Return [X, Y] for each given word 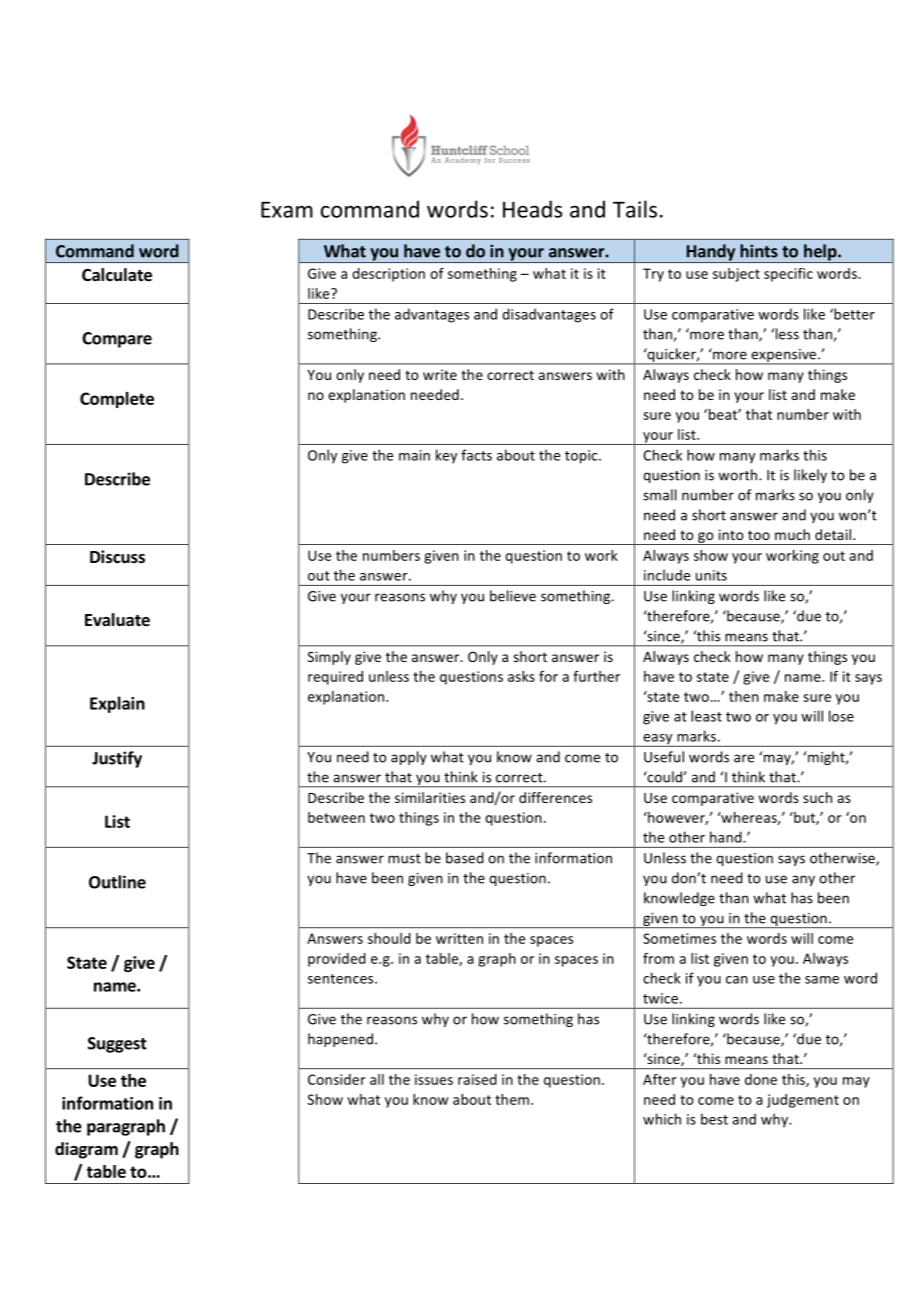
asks [521, 676]
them [513, 1099]
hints [759, 251]
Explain [117, 704]
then [744, 696]
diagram [86, 1150]
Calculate [117, 275]
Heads [532, 209]
